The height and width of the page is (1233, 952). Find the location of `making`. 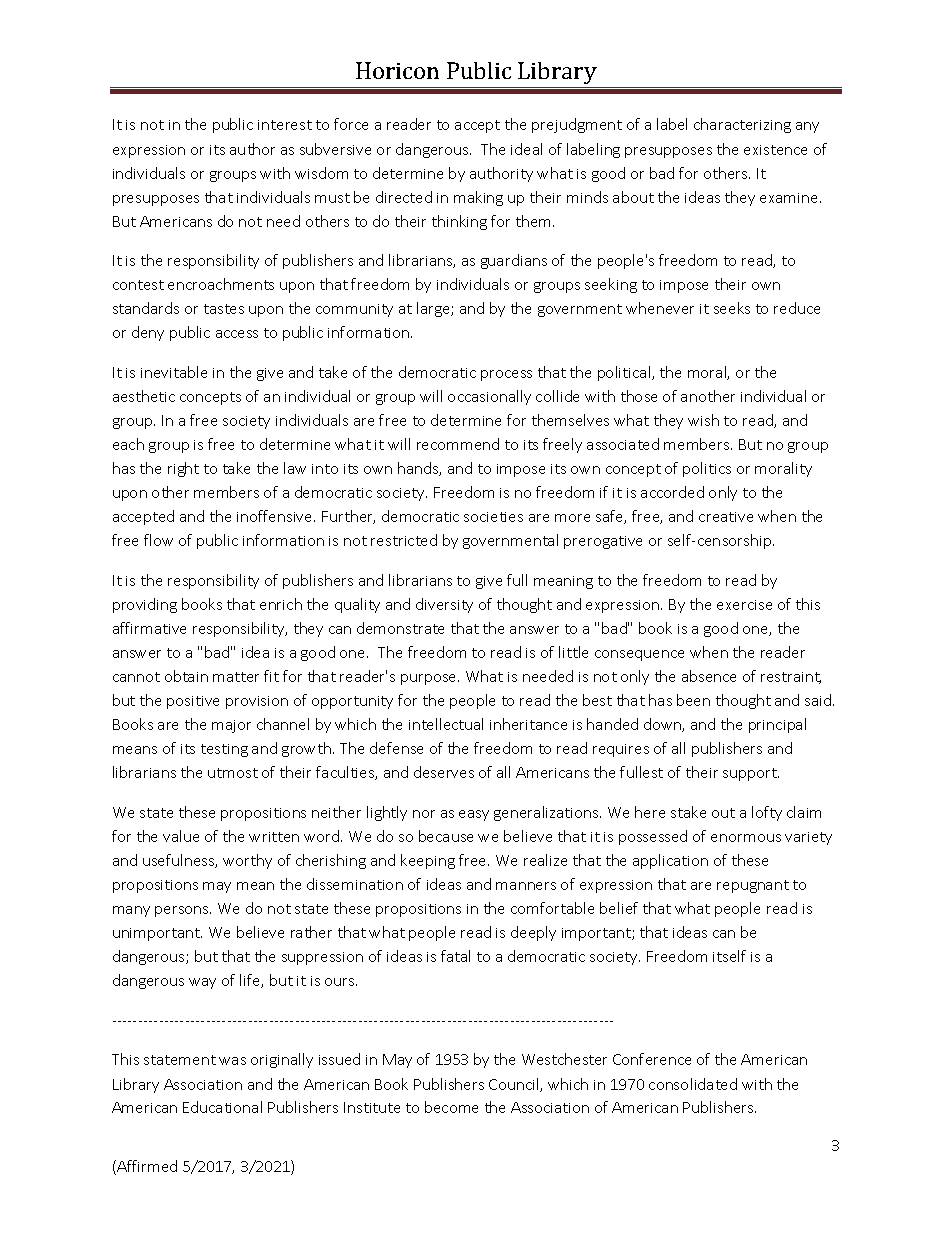

making is located at coordinates (478, 198).
